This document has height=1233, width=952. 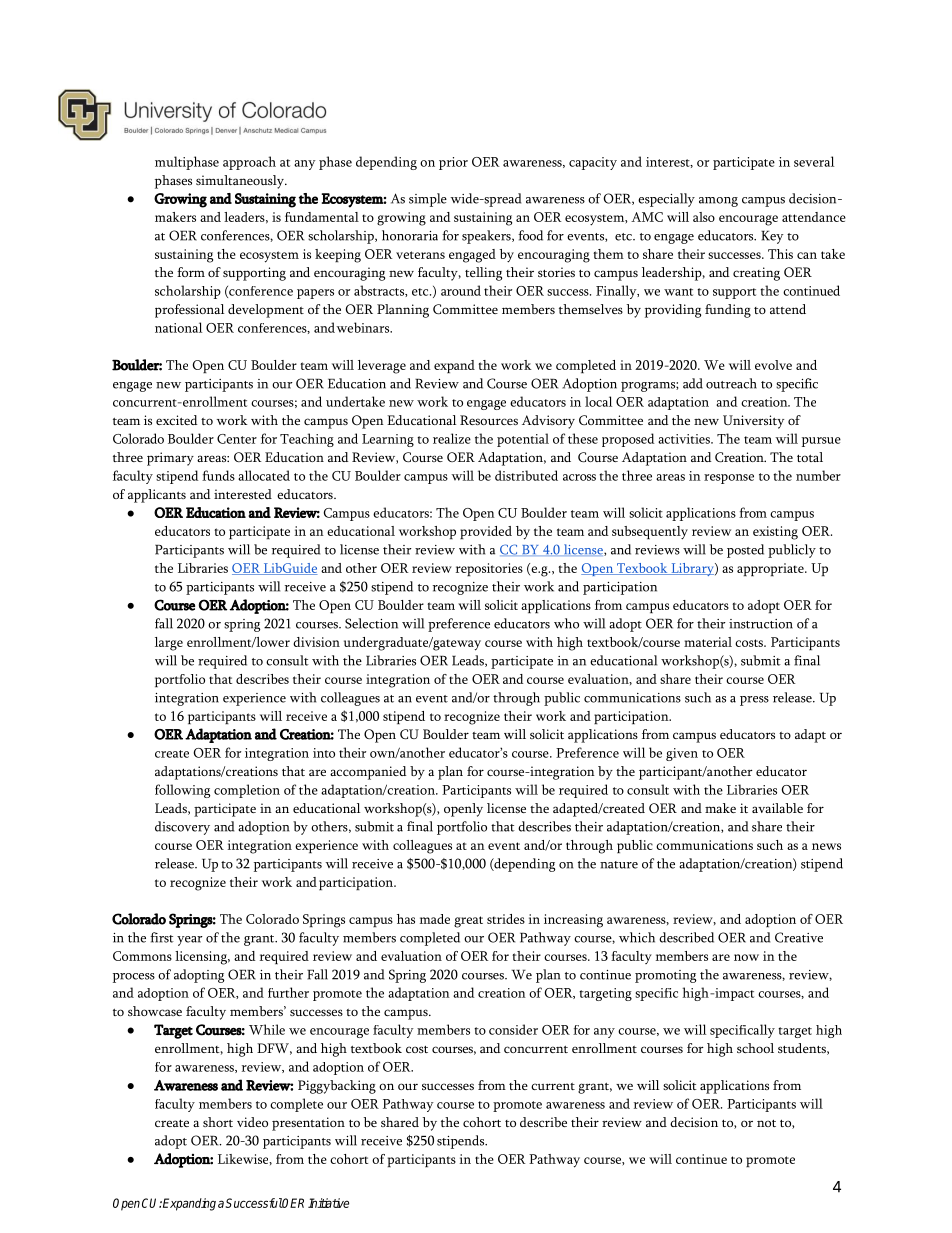 What do you see at coordinates (218, 475) in the document?
I see `funds` at bounding box center [218, 475].
